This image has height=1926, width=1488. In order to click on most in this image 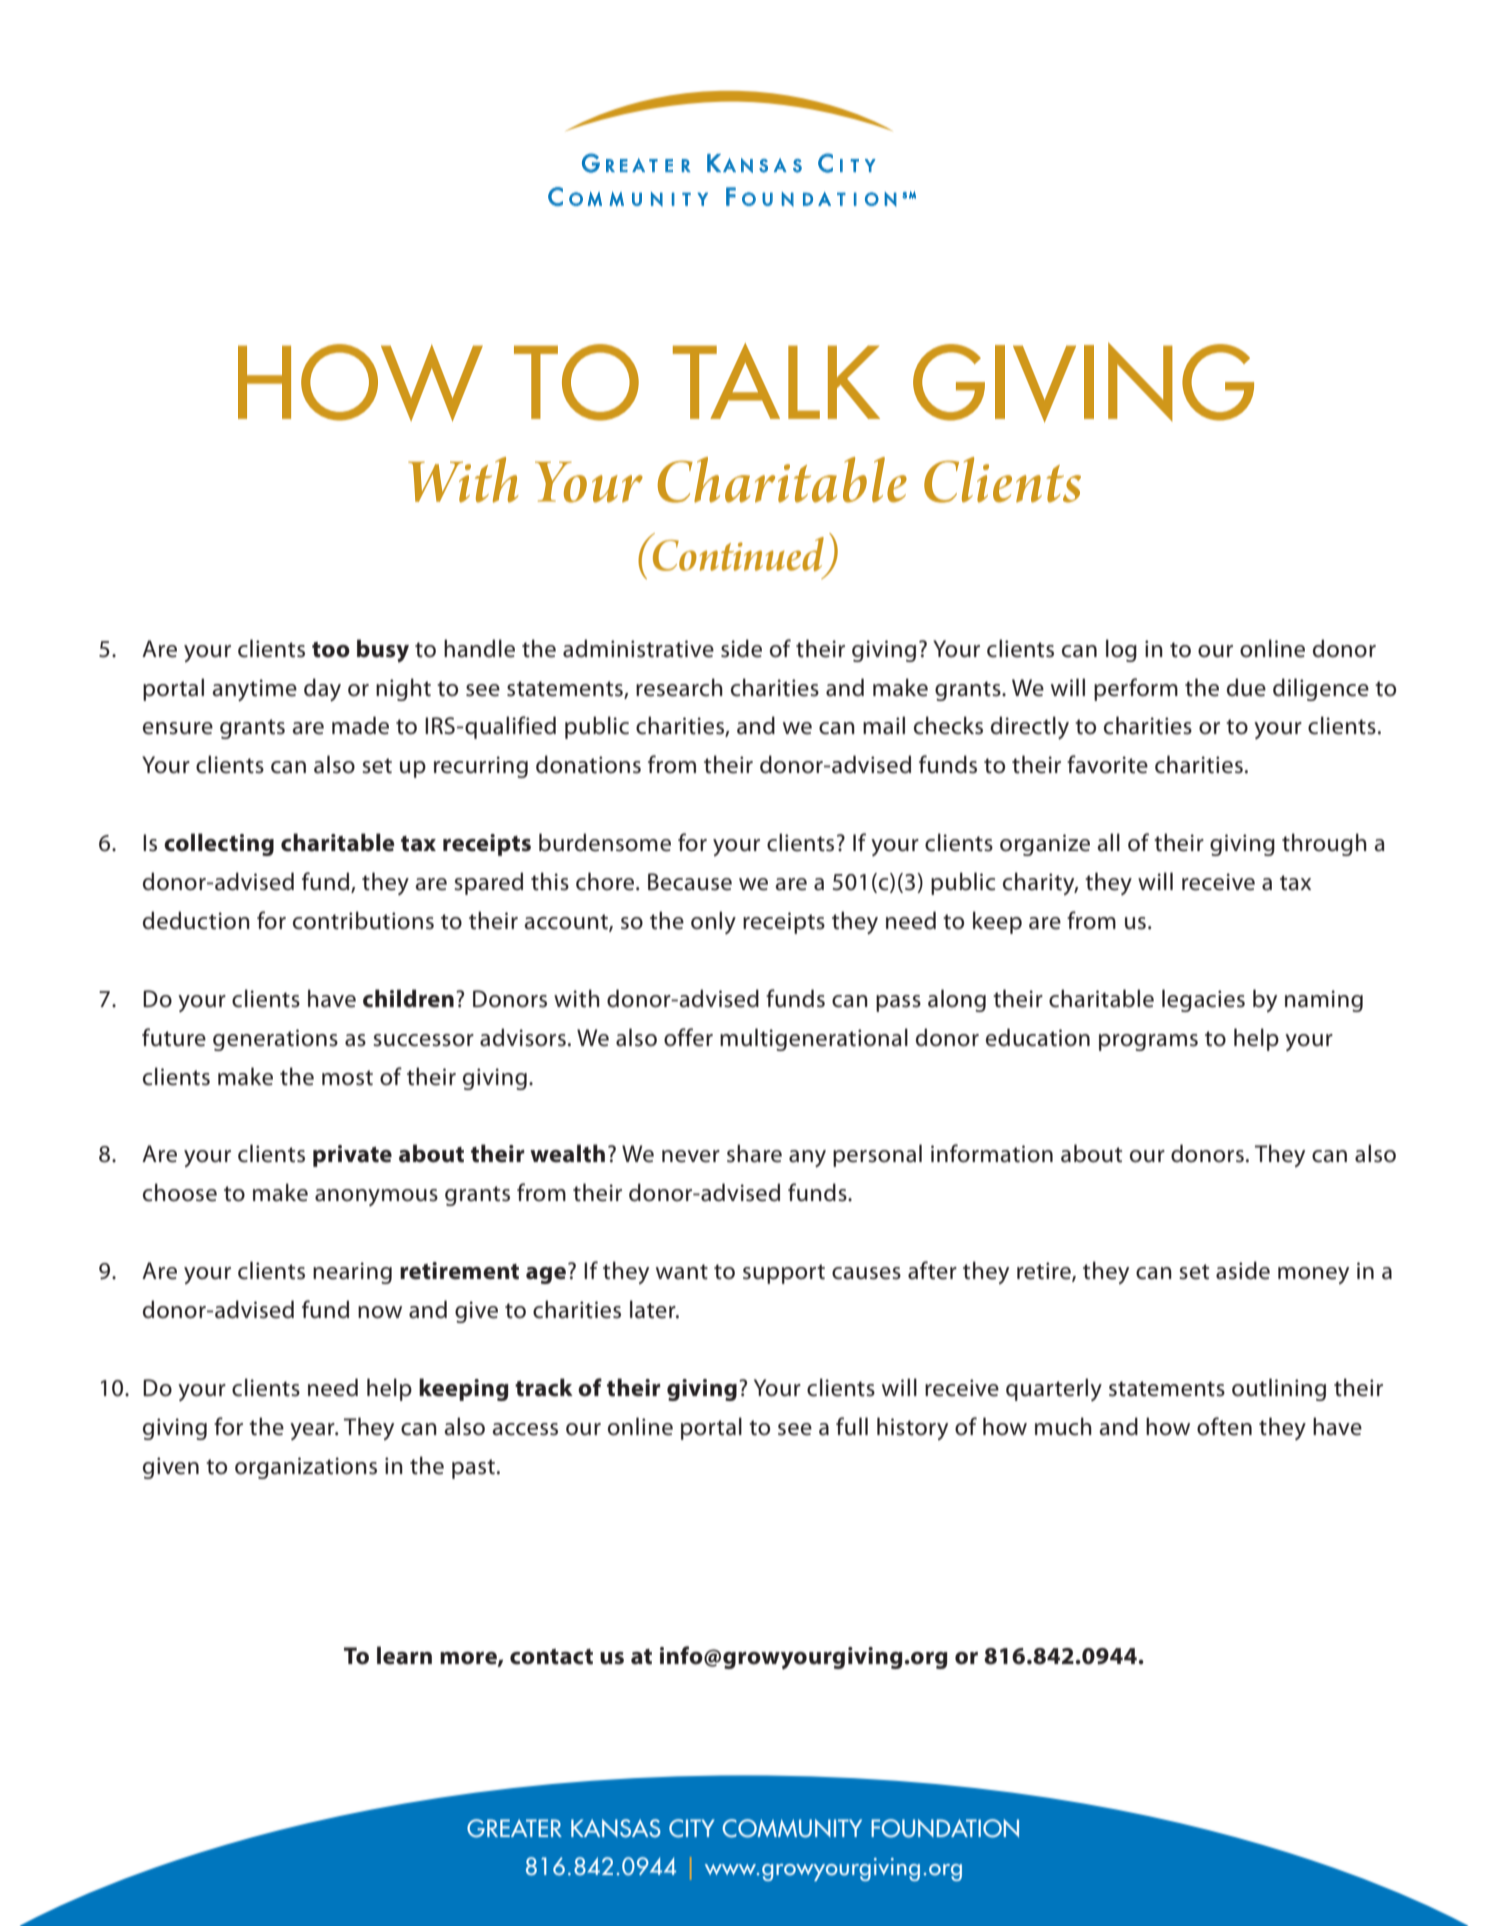, I will do `click(347, 1078)`.
